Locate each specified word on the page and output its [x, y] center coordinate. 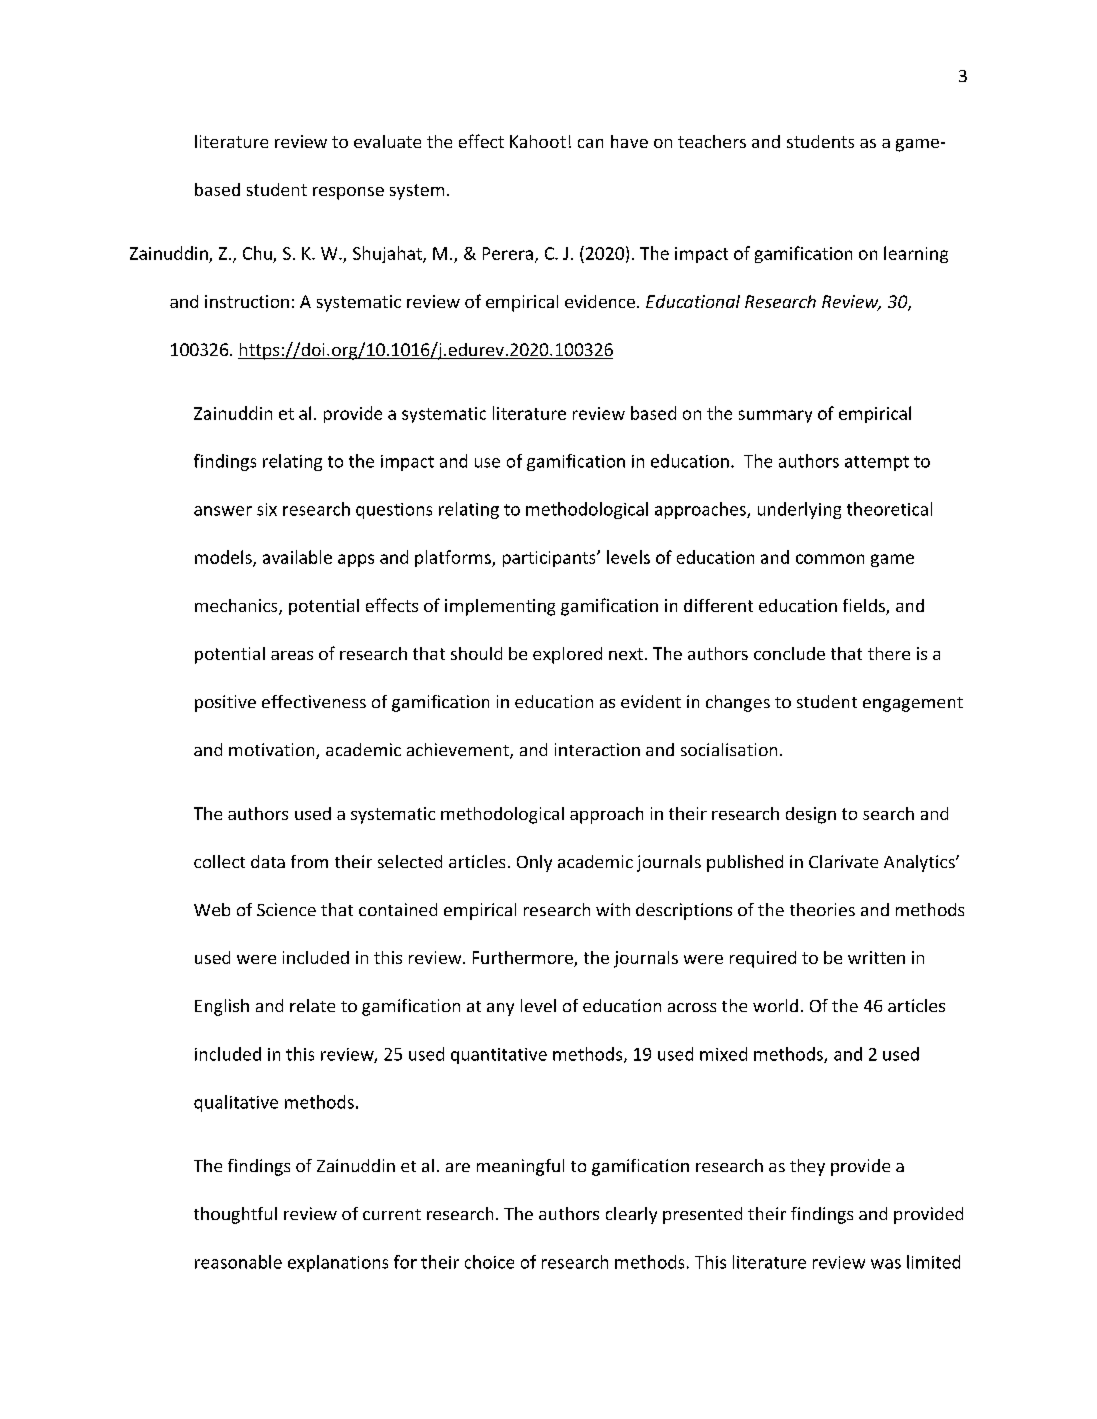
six [267, 509]
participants [550, 559]
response [348, 193]
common [830, 559]
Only [534, 863]
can [590, 143]
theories [822, 909]
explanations [338, 1263]
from [309, 861]
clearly [631, 1215]
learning [916, 254]
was [886, 1264]
